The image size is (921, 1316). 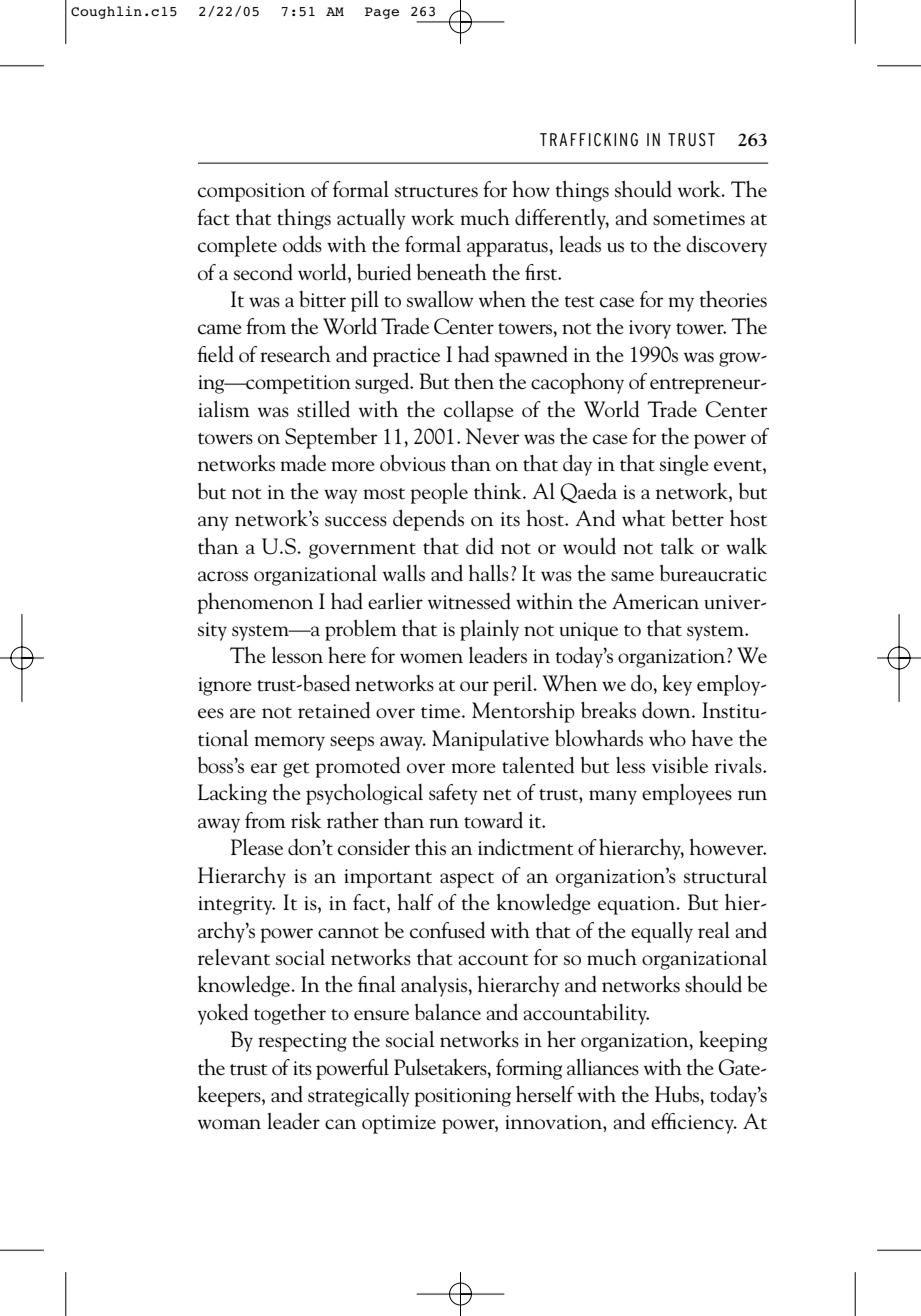 What do you see at coordinates (302, 1042) in the document?
I see `respecting` at bounding box center [302, 1042].
